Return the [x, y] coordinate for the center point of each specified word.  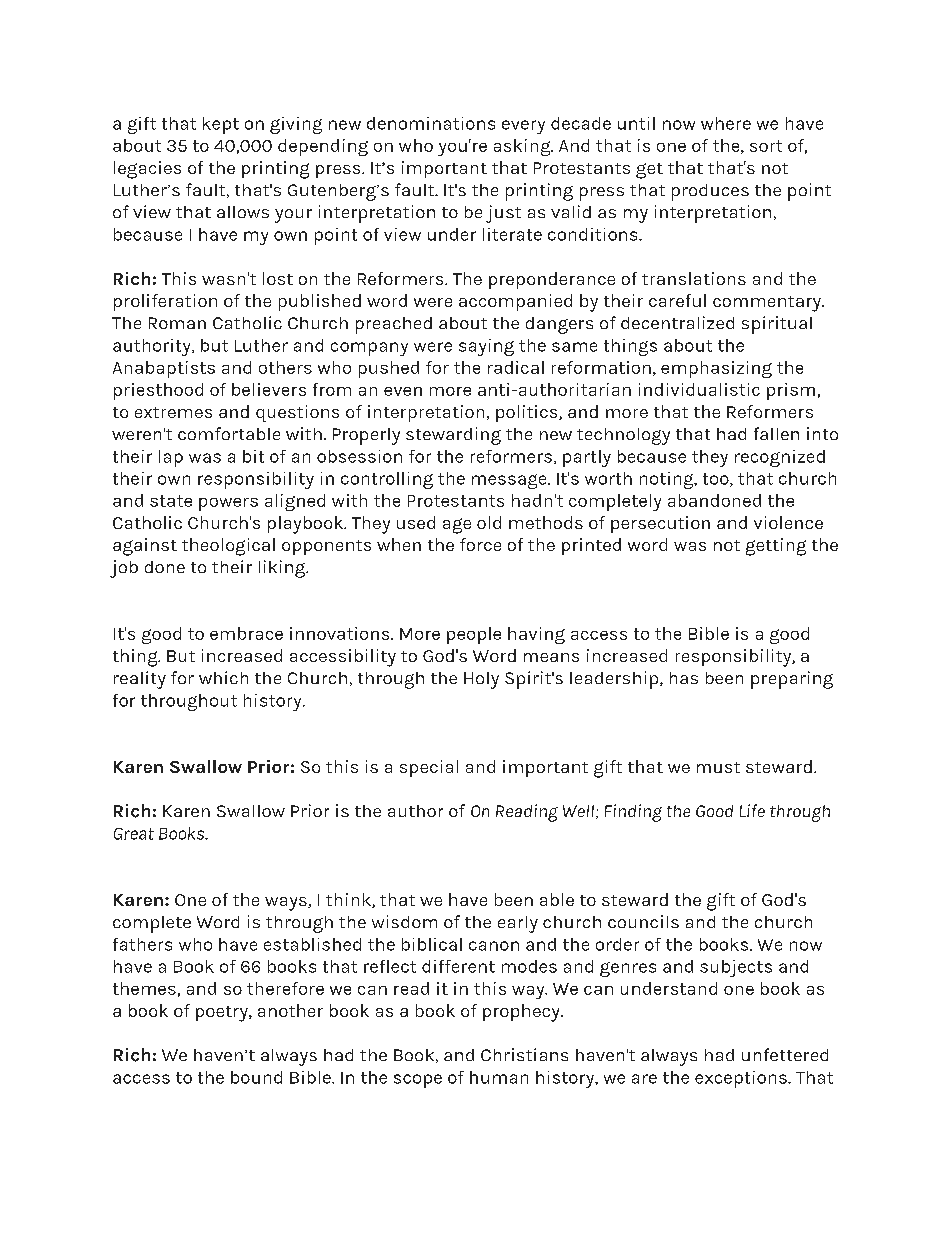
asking [523, 147]
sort [766, 146]
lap [171, 458]
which [223, 677]
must [718, 767]
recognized [780, 458]
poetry [223, 1014]
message [510, 481]
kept [221, 125]
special [429, 768]
